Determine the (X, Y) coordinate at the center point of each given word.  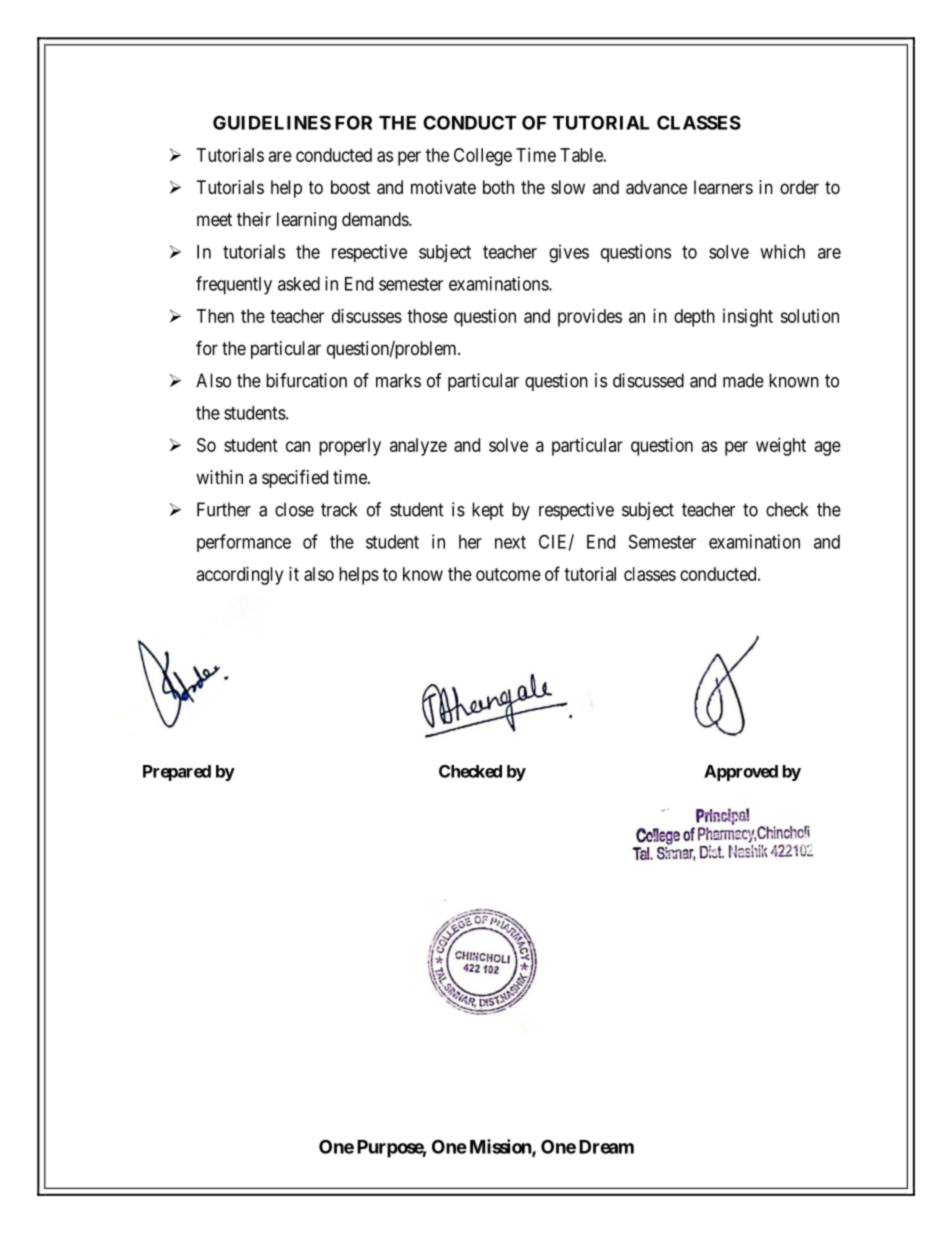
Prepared (177, 773)
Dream (606, 1147)
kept (488, 511)
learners (723, 187)
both (498, 187)
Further (224, 509)
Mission (501, 1147)
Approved (741, 773)
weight (781, 447)
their (254, 219)
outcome (508, 574)
